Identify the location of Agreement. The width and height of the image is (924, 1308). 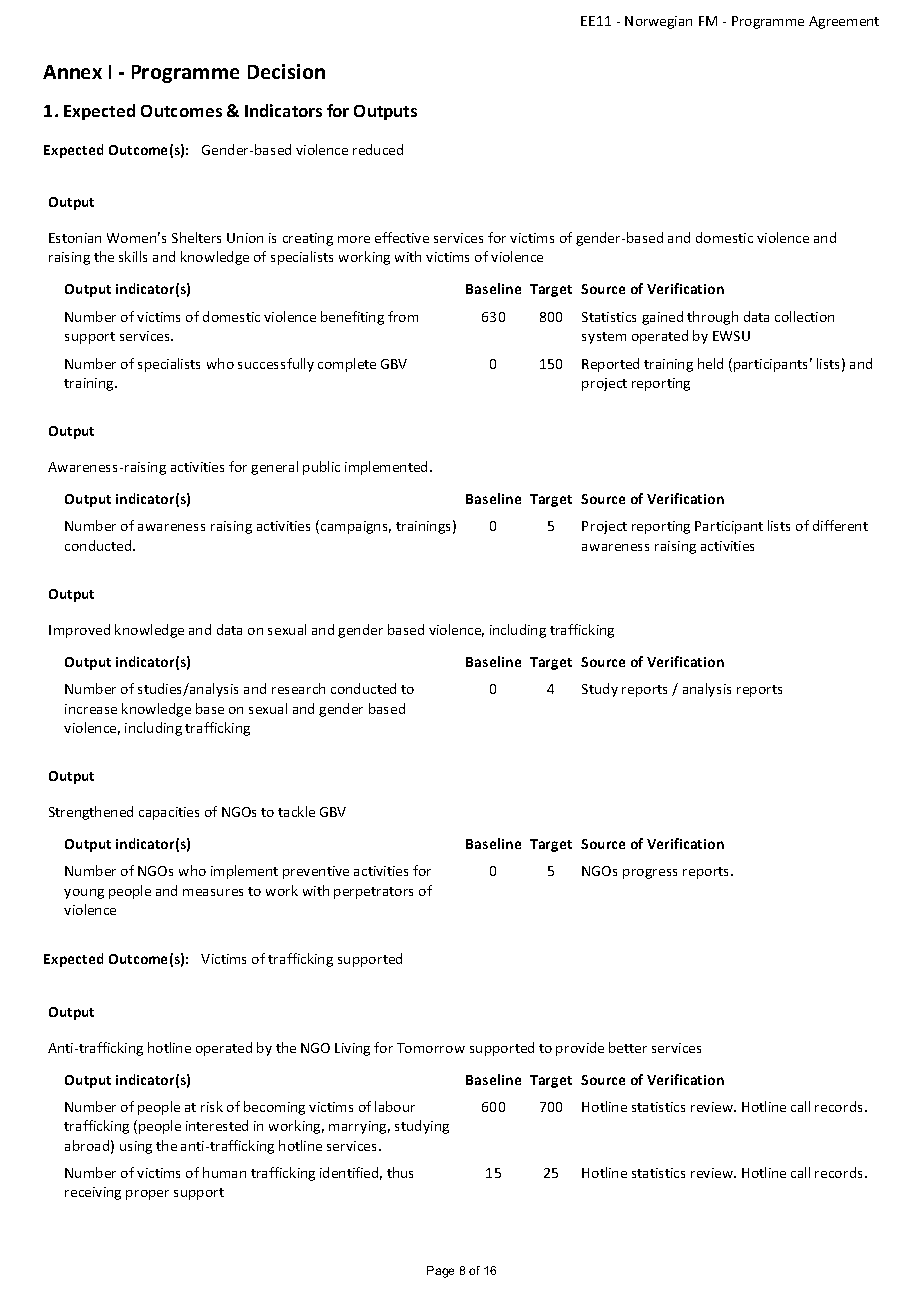
(844, 22).
